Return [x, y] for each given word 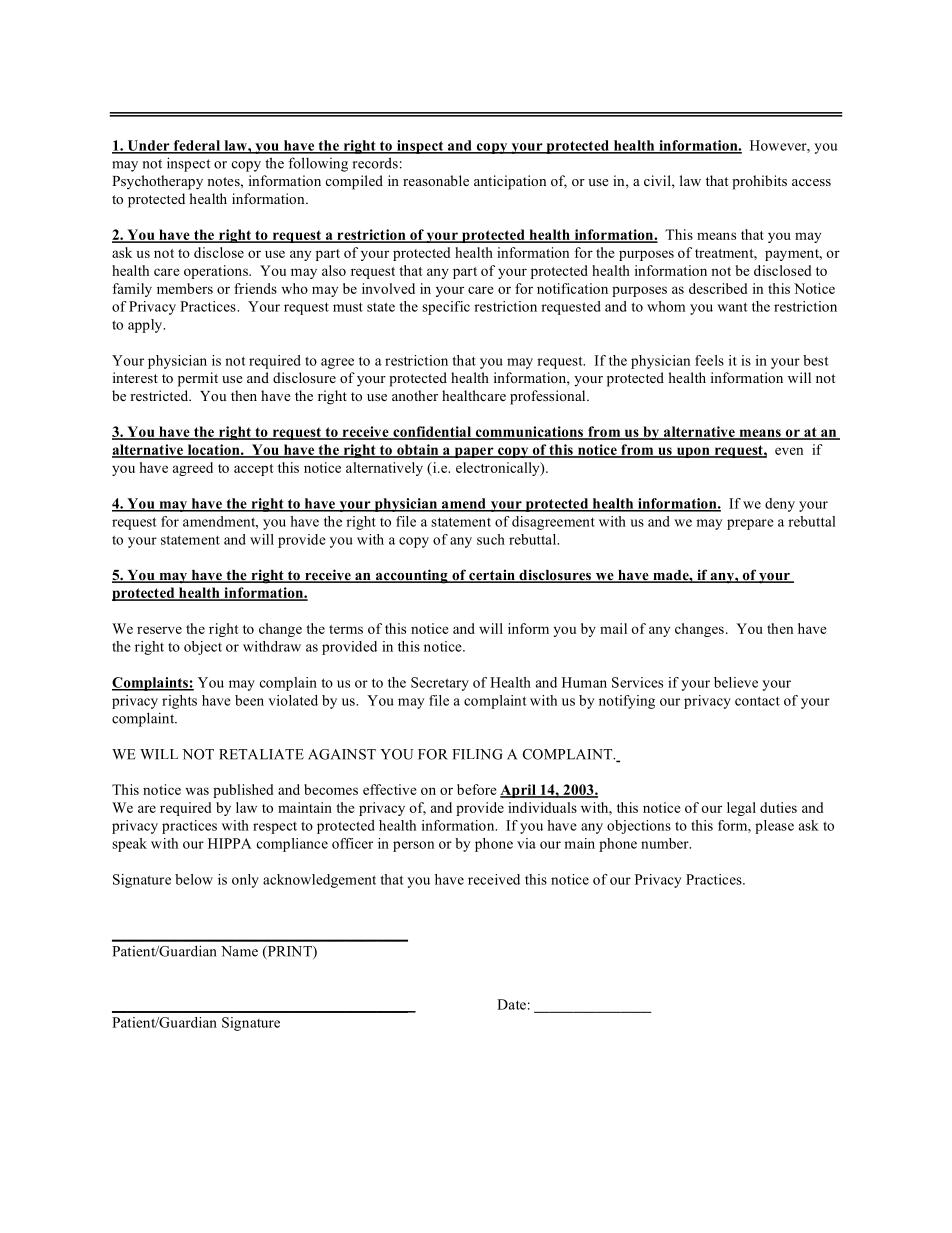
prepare [750, 524]
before [477, 789]
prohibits [759, 182]
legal [741, 809]
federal [196, 146]
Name [239, 951]
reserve [159, 630]
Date [511, 1004]
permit [198, 379]
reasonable [436, 180]
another [415, 395]
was [197, 791]
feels [709, 360]
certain [492, 576]
